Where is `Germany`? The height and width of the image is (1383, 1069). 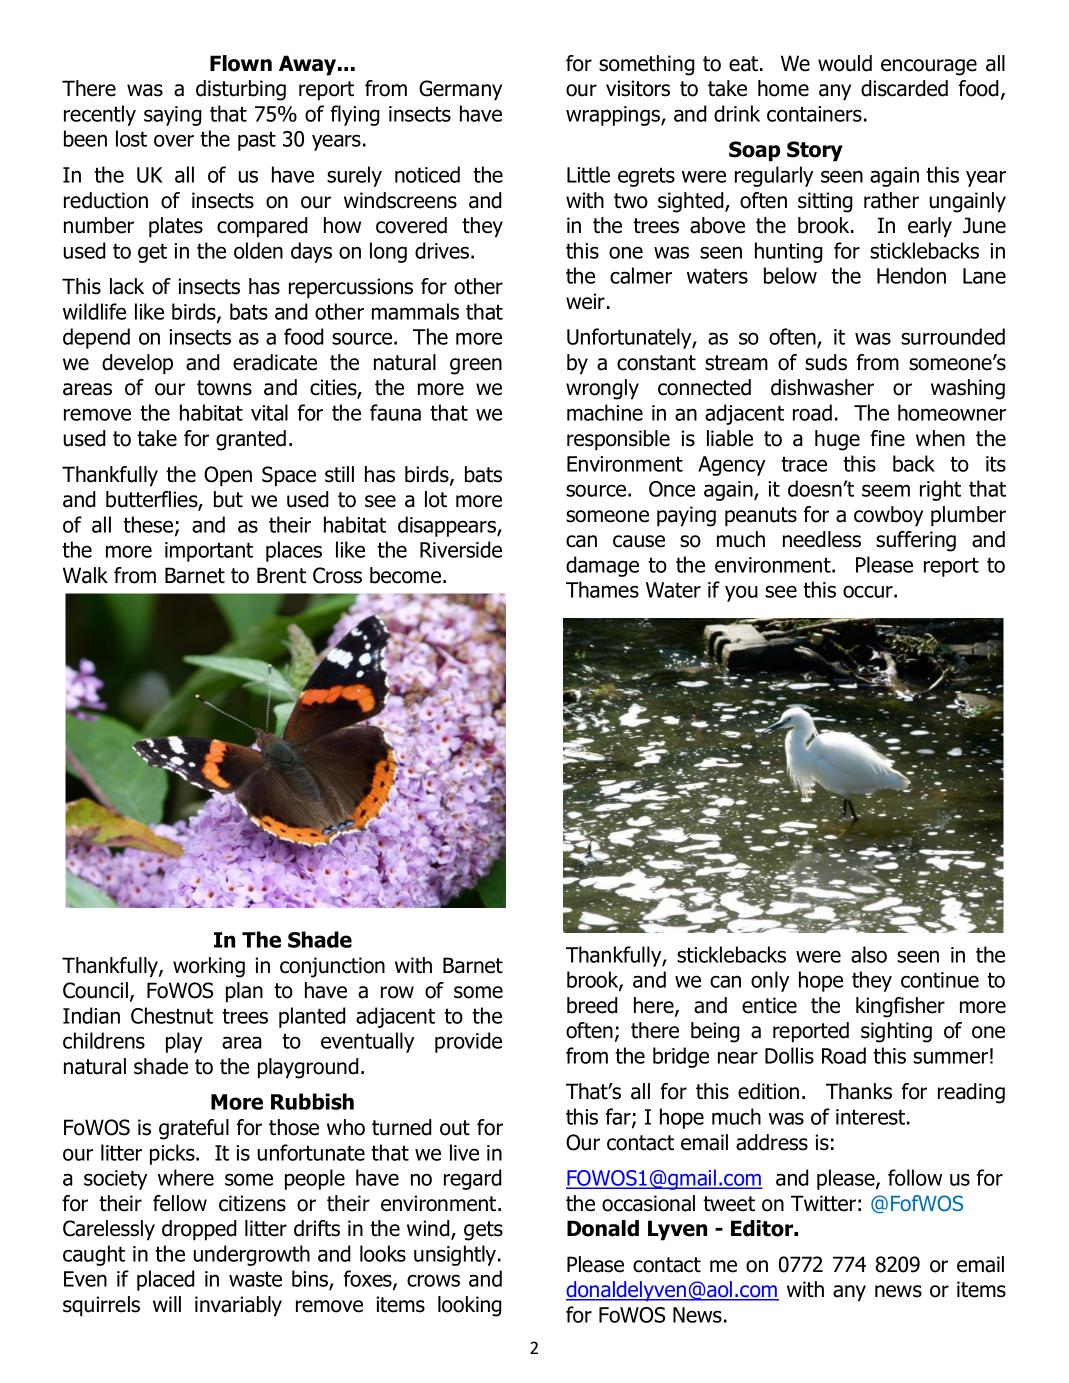
Germany is located at coordinates (460, 90).
